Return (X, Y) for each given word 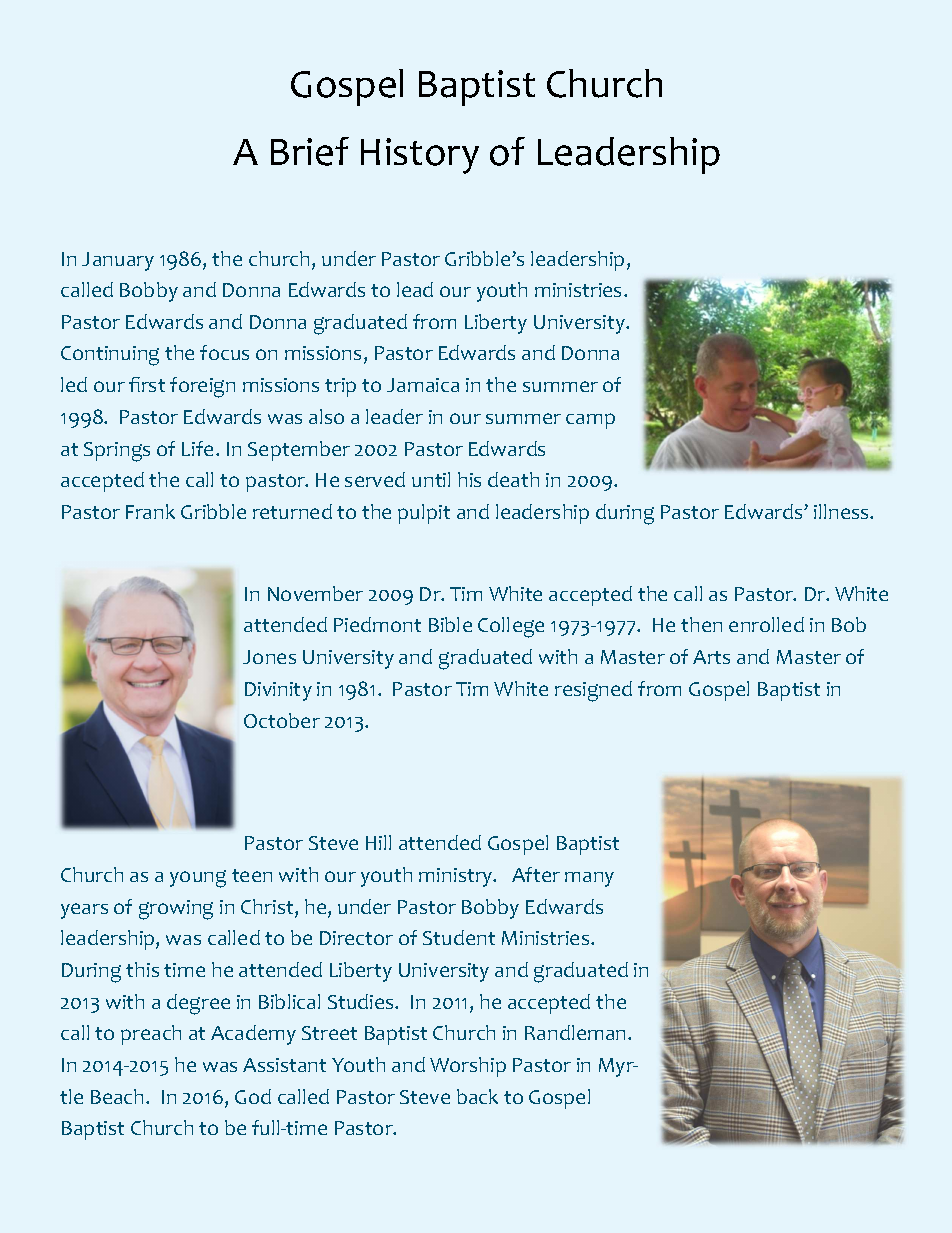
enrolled (766, 624)
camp (590, 421)
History (420, 156)
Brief (310, 151)
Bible (450, 624)
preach (151, 1035)
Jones (269, 657)
